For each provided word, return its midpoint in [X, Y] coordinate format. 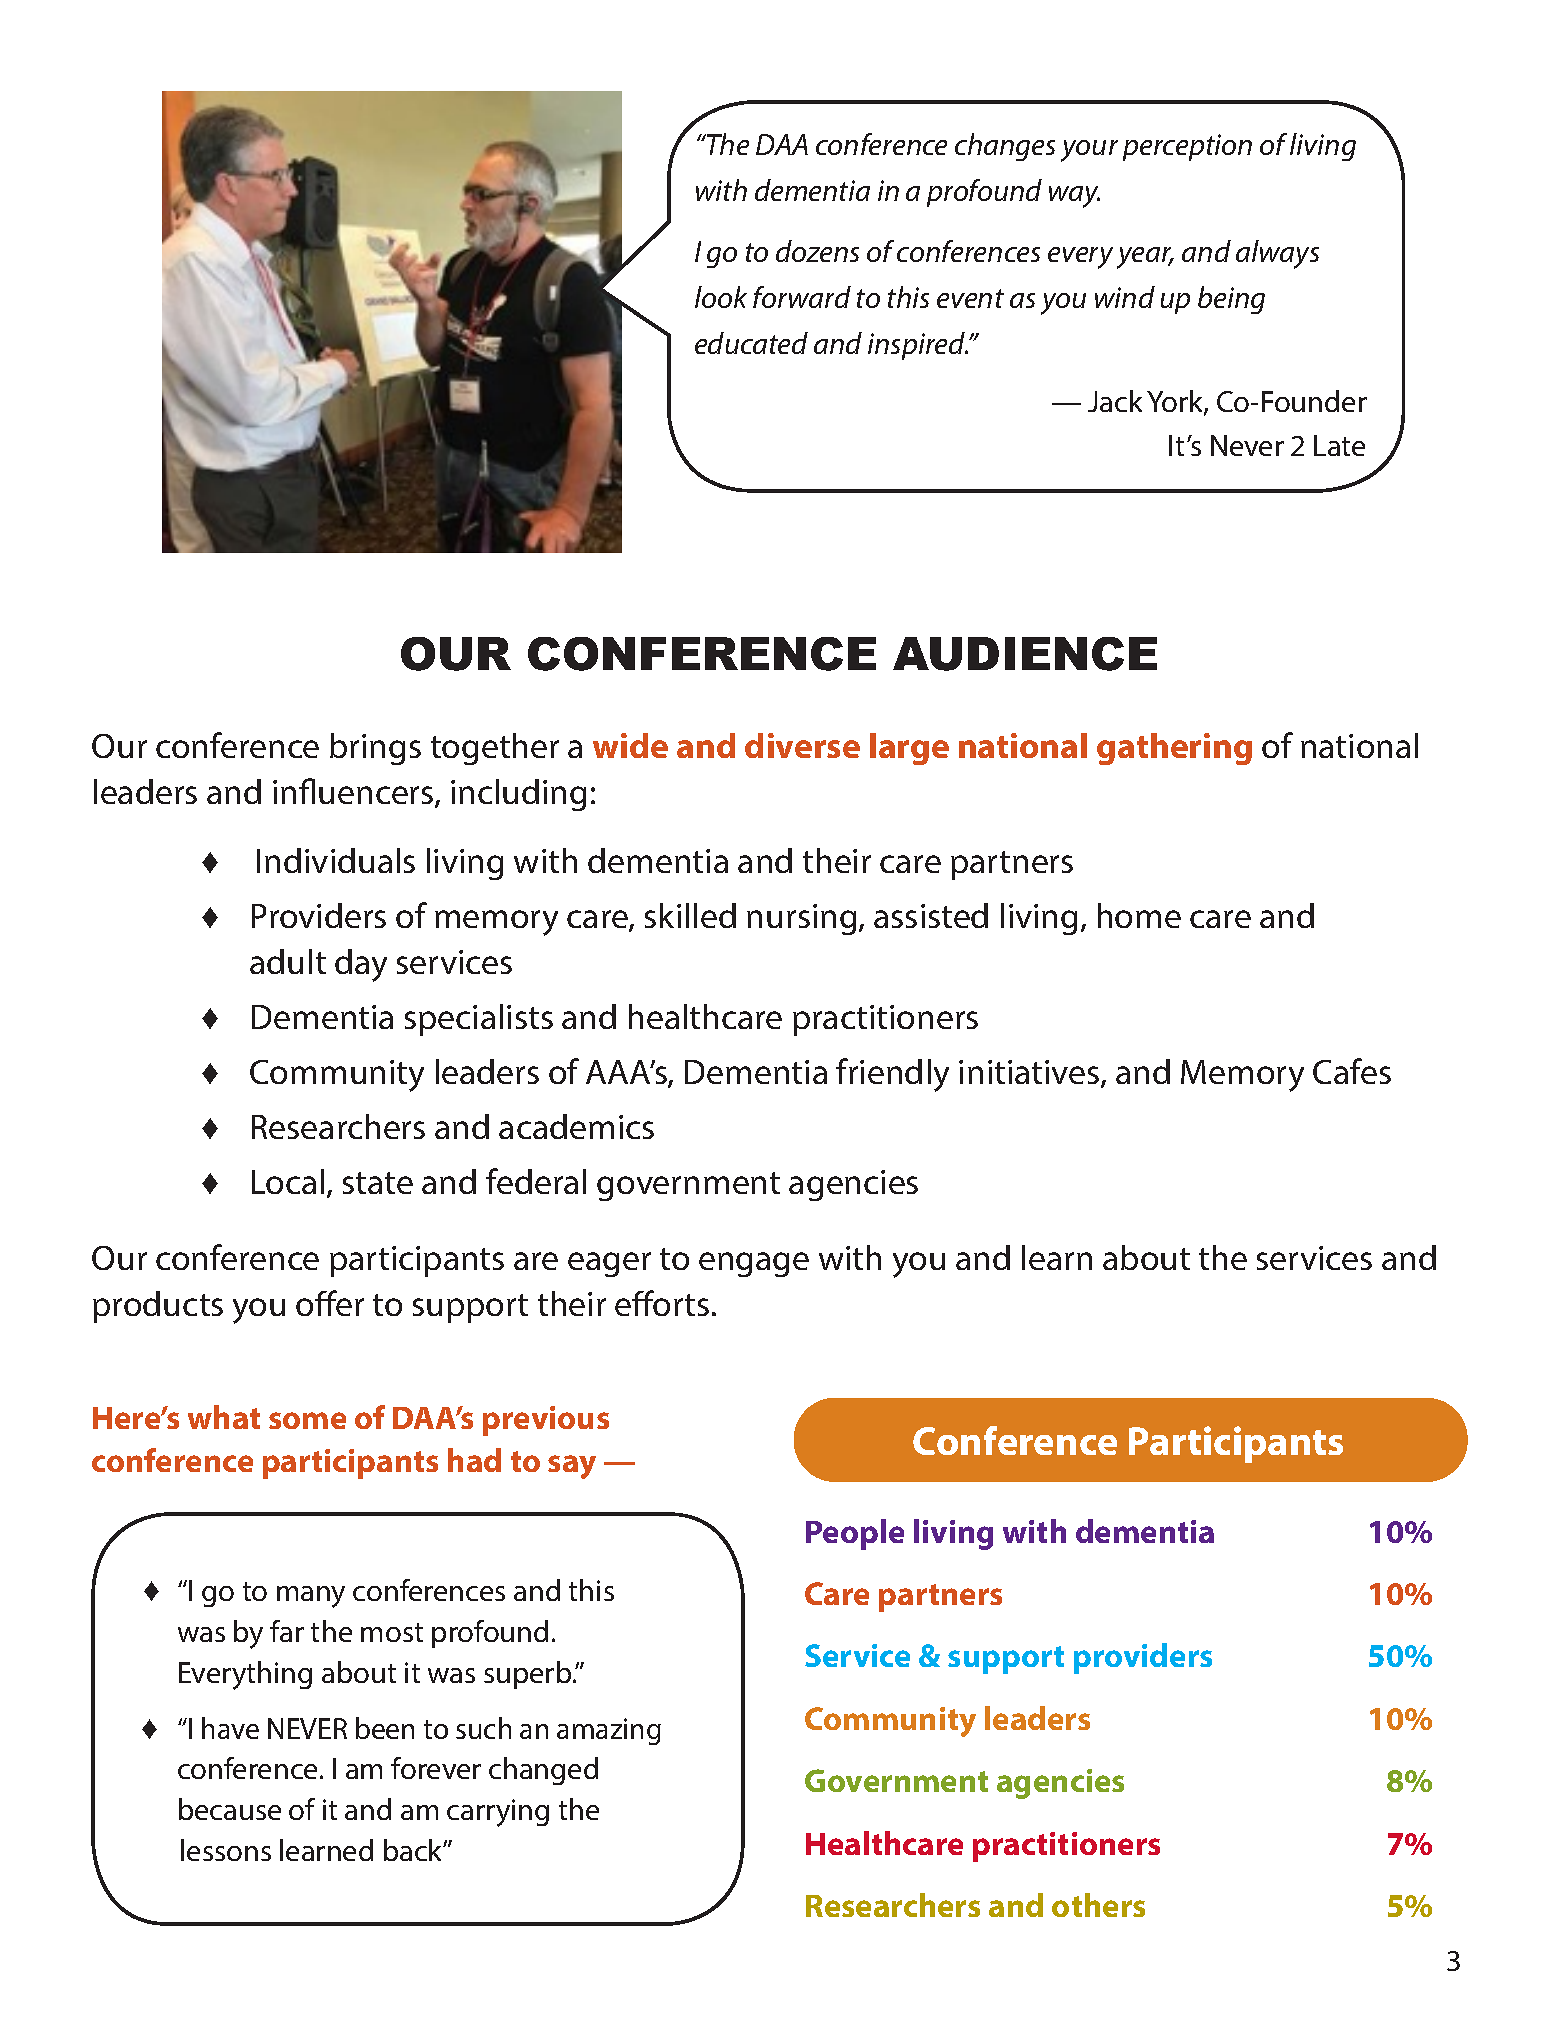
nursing [801, 919]
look [721, 297]
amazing [609, 1731]
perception [1187, 147]
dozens [817, 251]
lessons [226, 1850]
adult [288, 961]
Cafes [1352, 1071]
